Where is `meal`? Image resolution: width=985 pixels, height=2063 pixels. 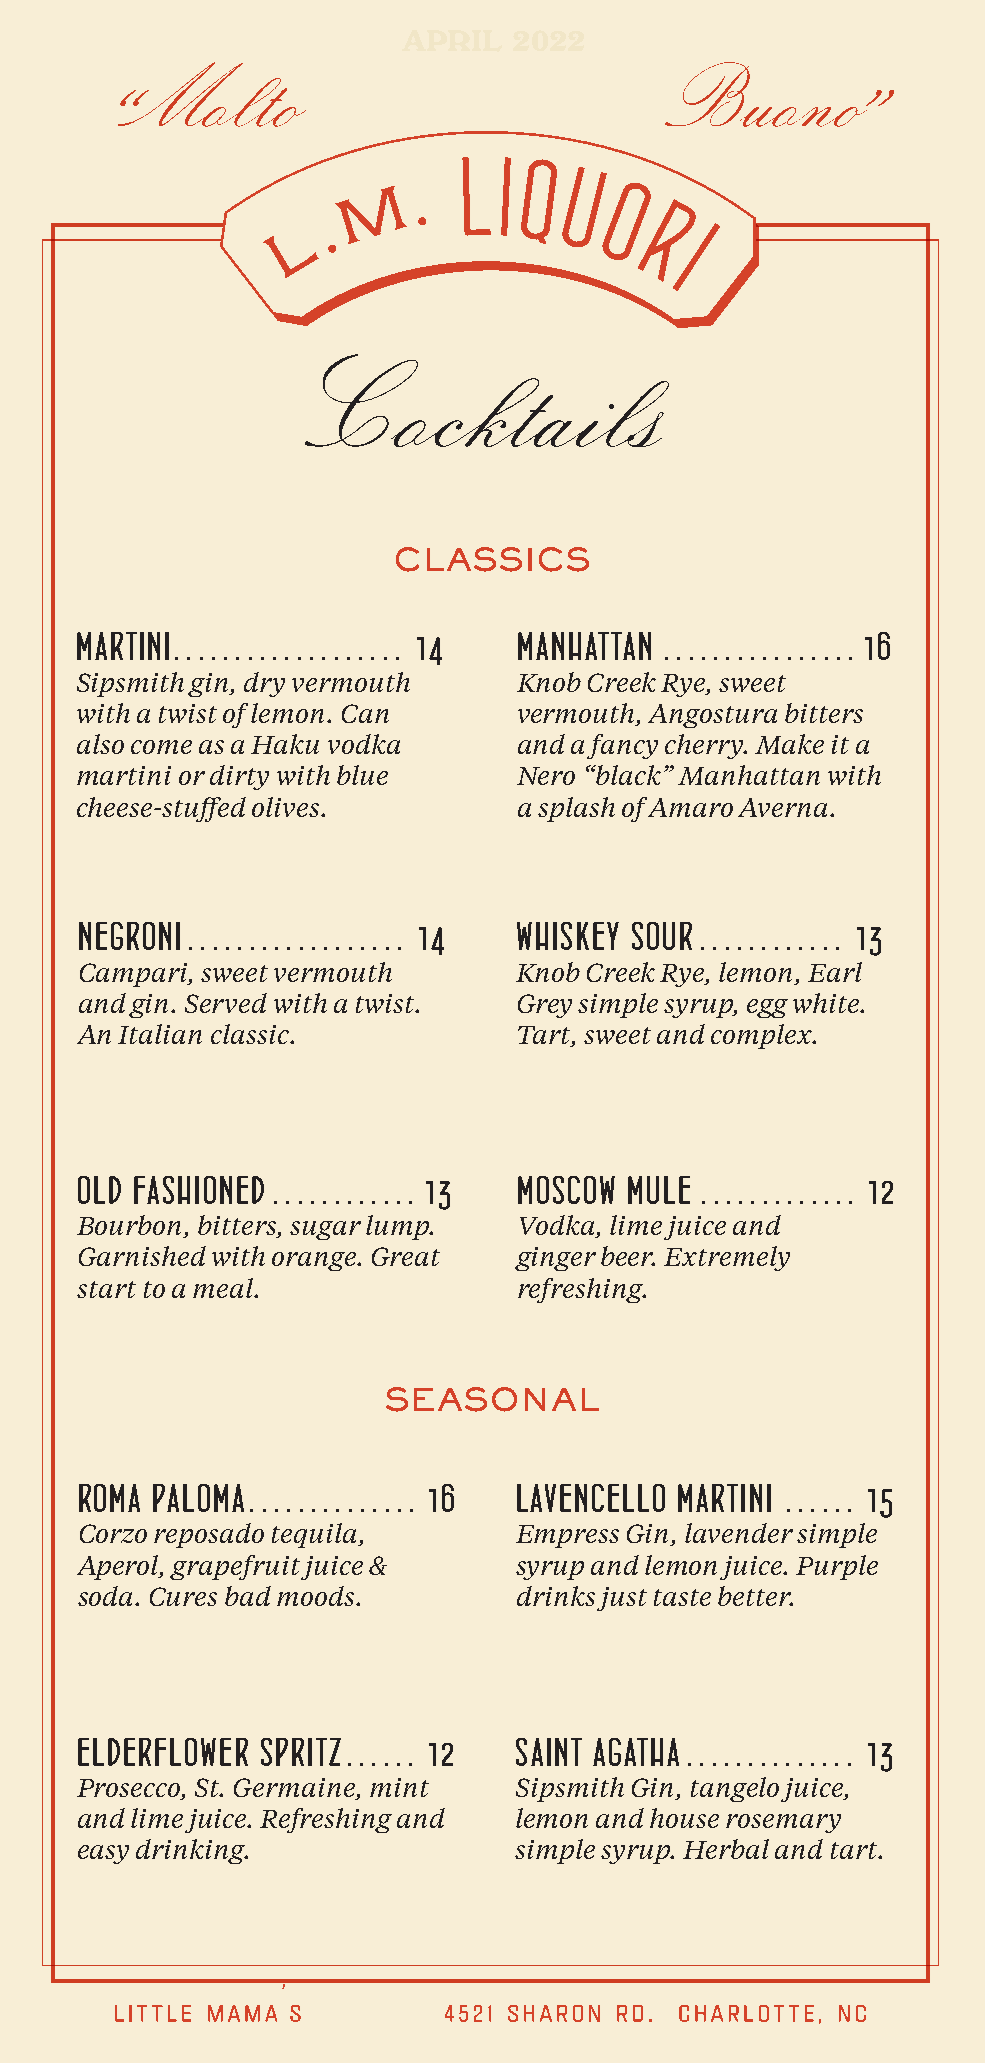
meal is located at coordinates (224, 1288).
